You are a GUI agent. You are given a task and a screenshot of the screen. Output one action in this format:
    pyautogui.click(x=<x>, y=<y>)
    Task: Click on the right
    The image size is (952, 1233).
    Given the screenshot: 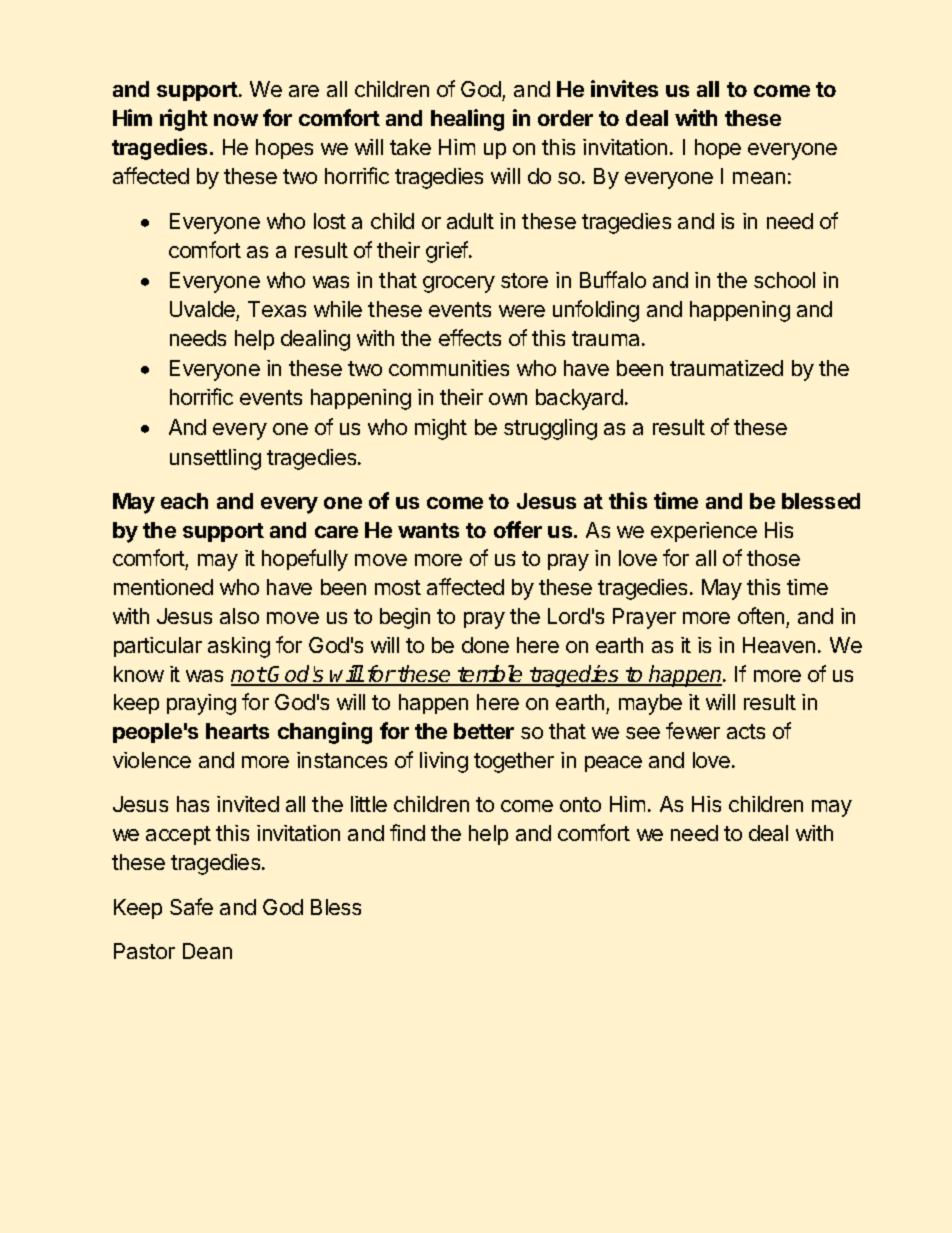 What is the action you would take?
    pyautogui.click(x=184, y=120)
